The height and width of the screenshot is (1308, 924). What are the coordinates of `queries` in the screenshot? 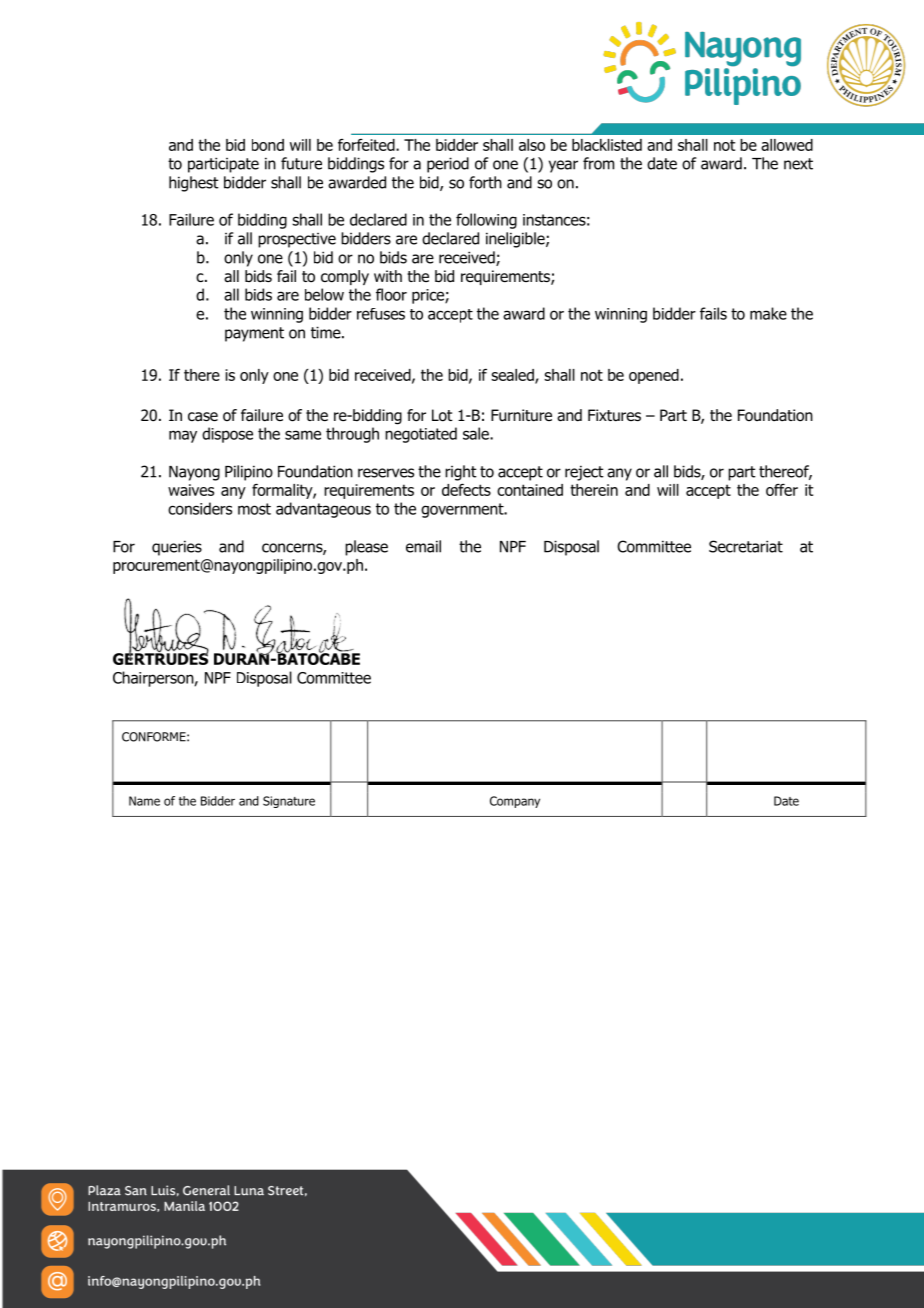 It's located at (177, 548).
